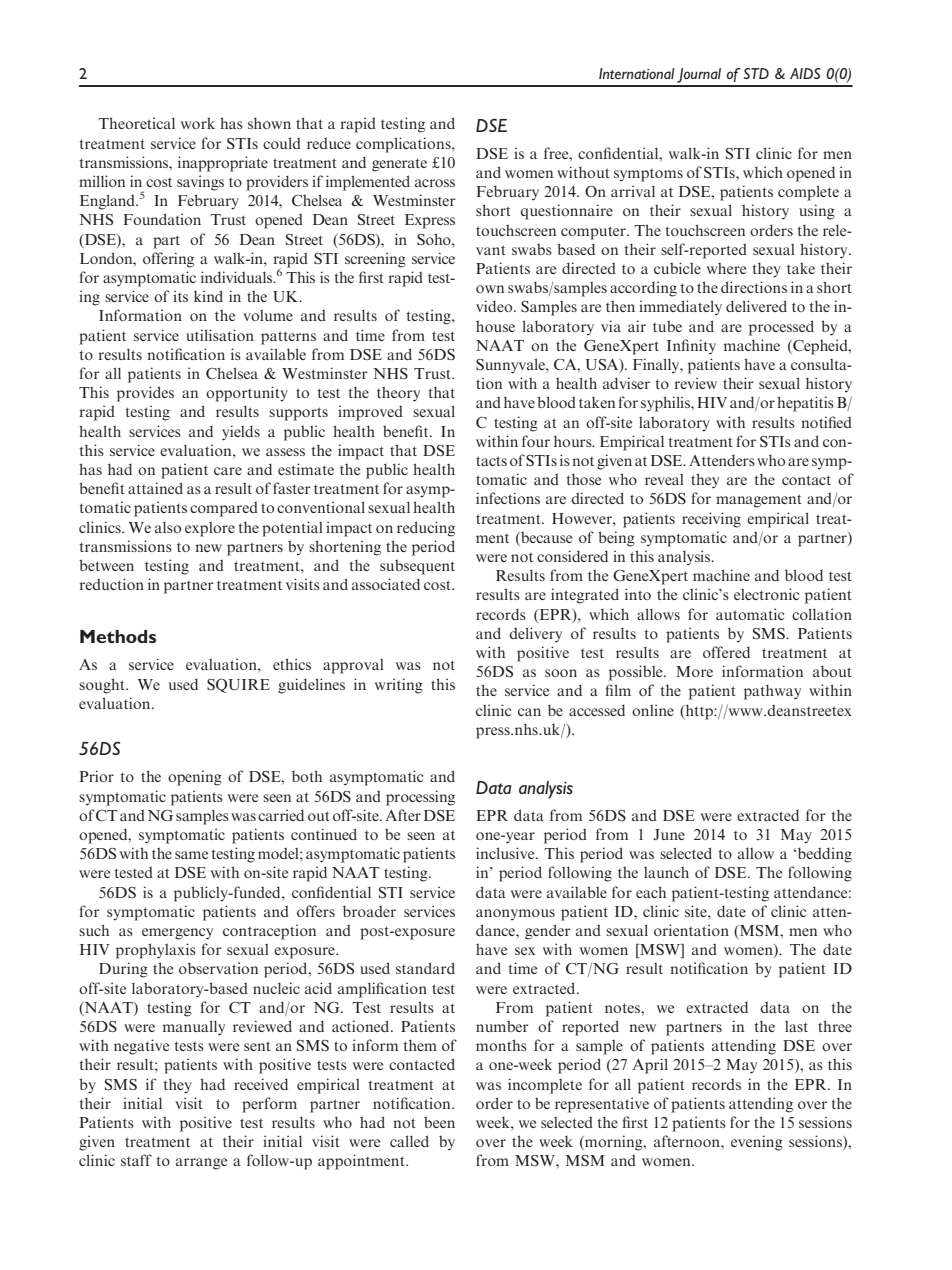 The height and width of the screenshot is (1270, 952). What do you see at coordinates (439, 1122) in the screenshot?
I see `been` at bounding box center [439, 1122].
